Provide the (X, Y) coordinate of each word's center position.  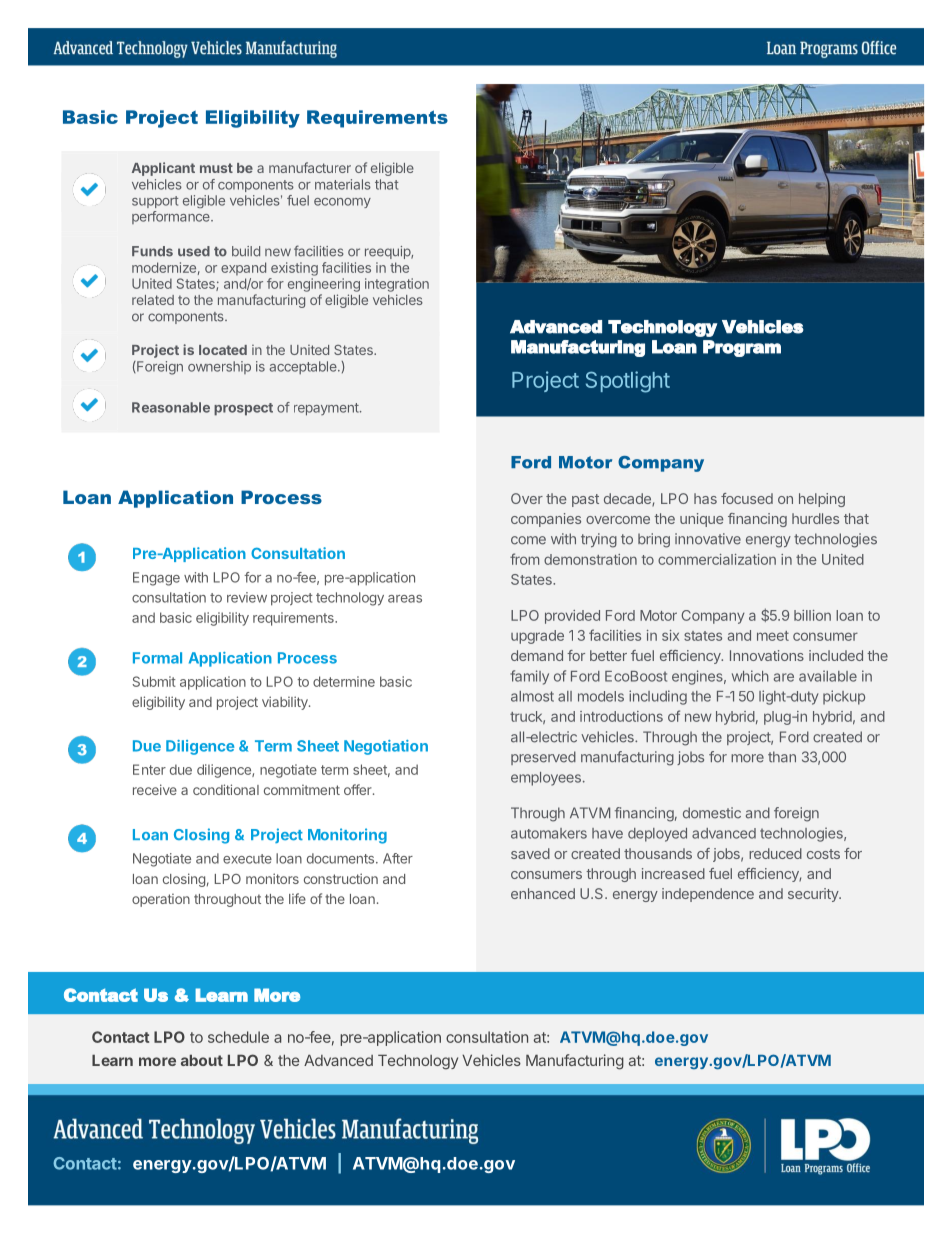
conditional (226, 789)
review (247, 597)
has (705, 498)
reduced (775, 853)
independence (708, 895)
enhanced (543, 893)
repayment (327, 409)
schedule (238, 1037)
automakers (549, 833)
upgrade (537, 637)
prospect (243, 409)
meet (773, 636)
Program (742, 348)
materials (343, 184)
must (216, 168)
